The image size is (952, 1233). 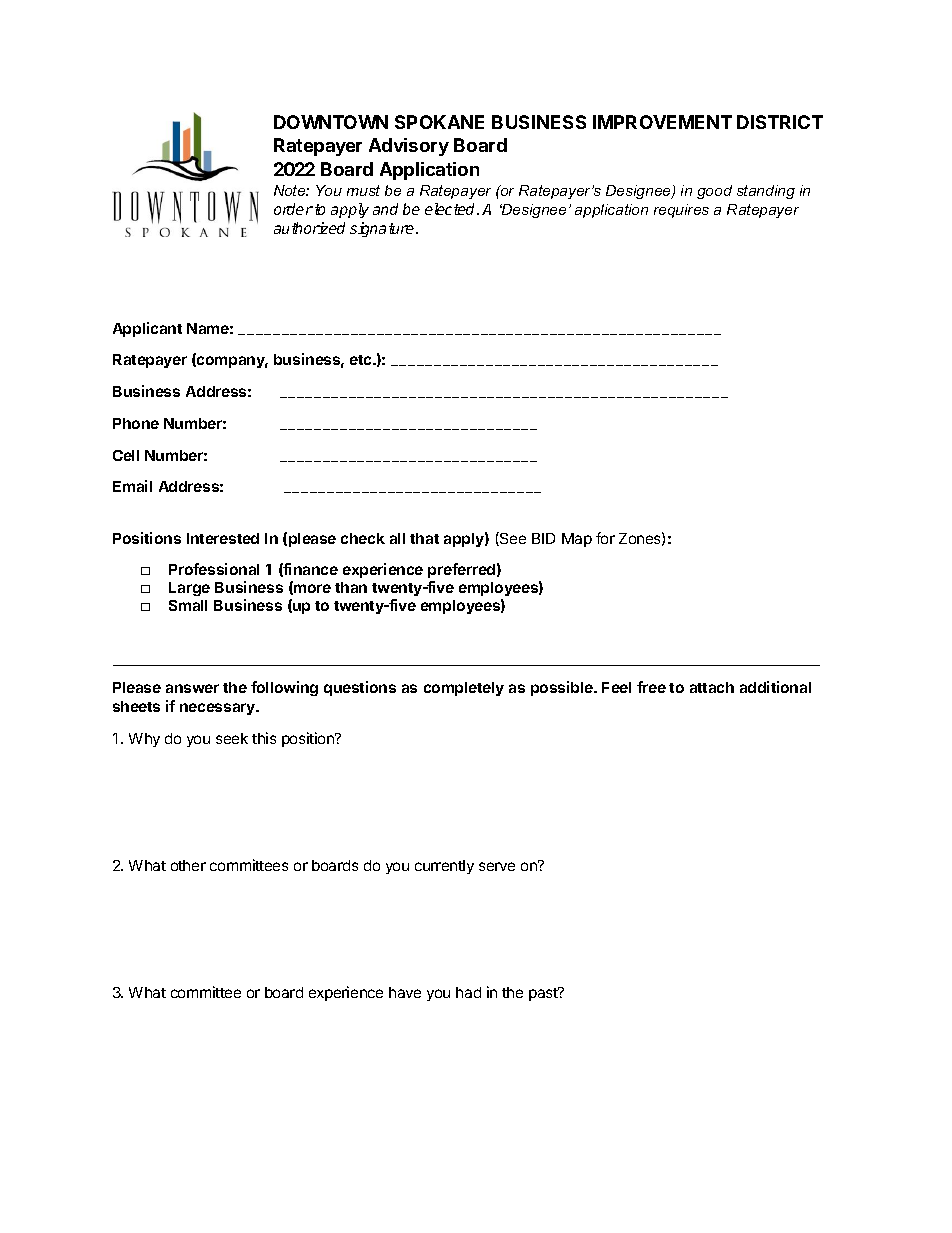 I want to click on Professional, so click(x=214, y=569).
